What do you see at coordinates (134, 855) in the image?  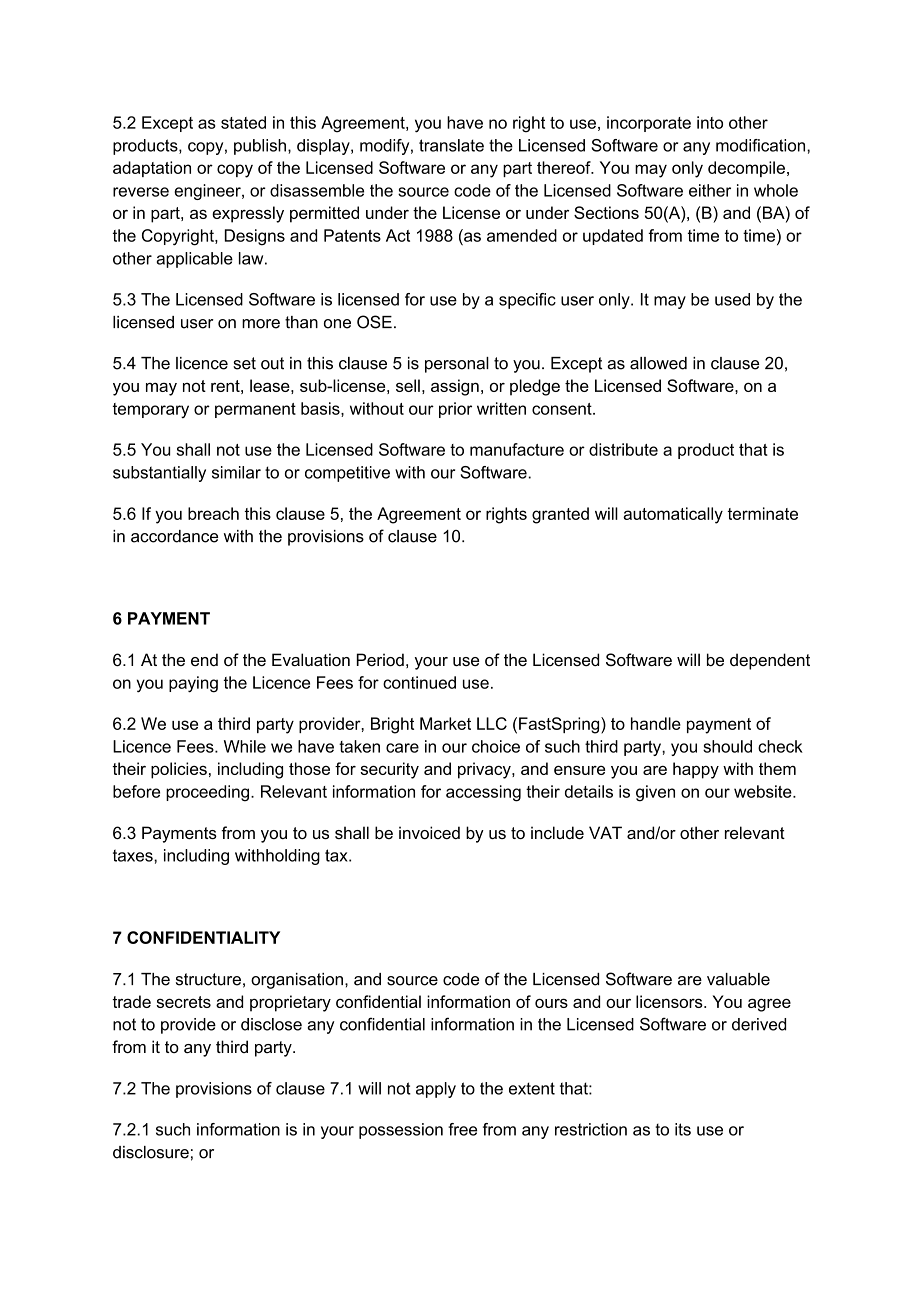 I see `taxes` at bounding box center [134, 855].
